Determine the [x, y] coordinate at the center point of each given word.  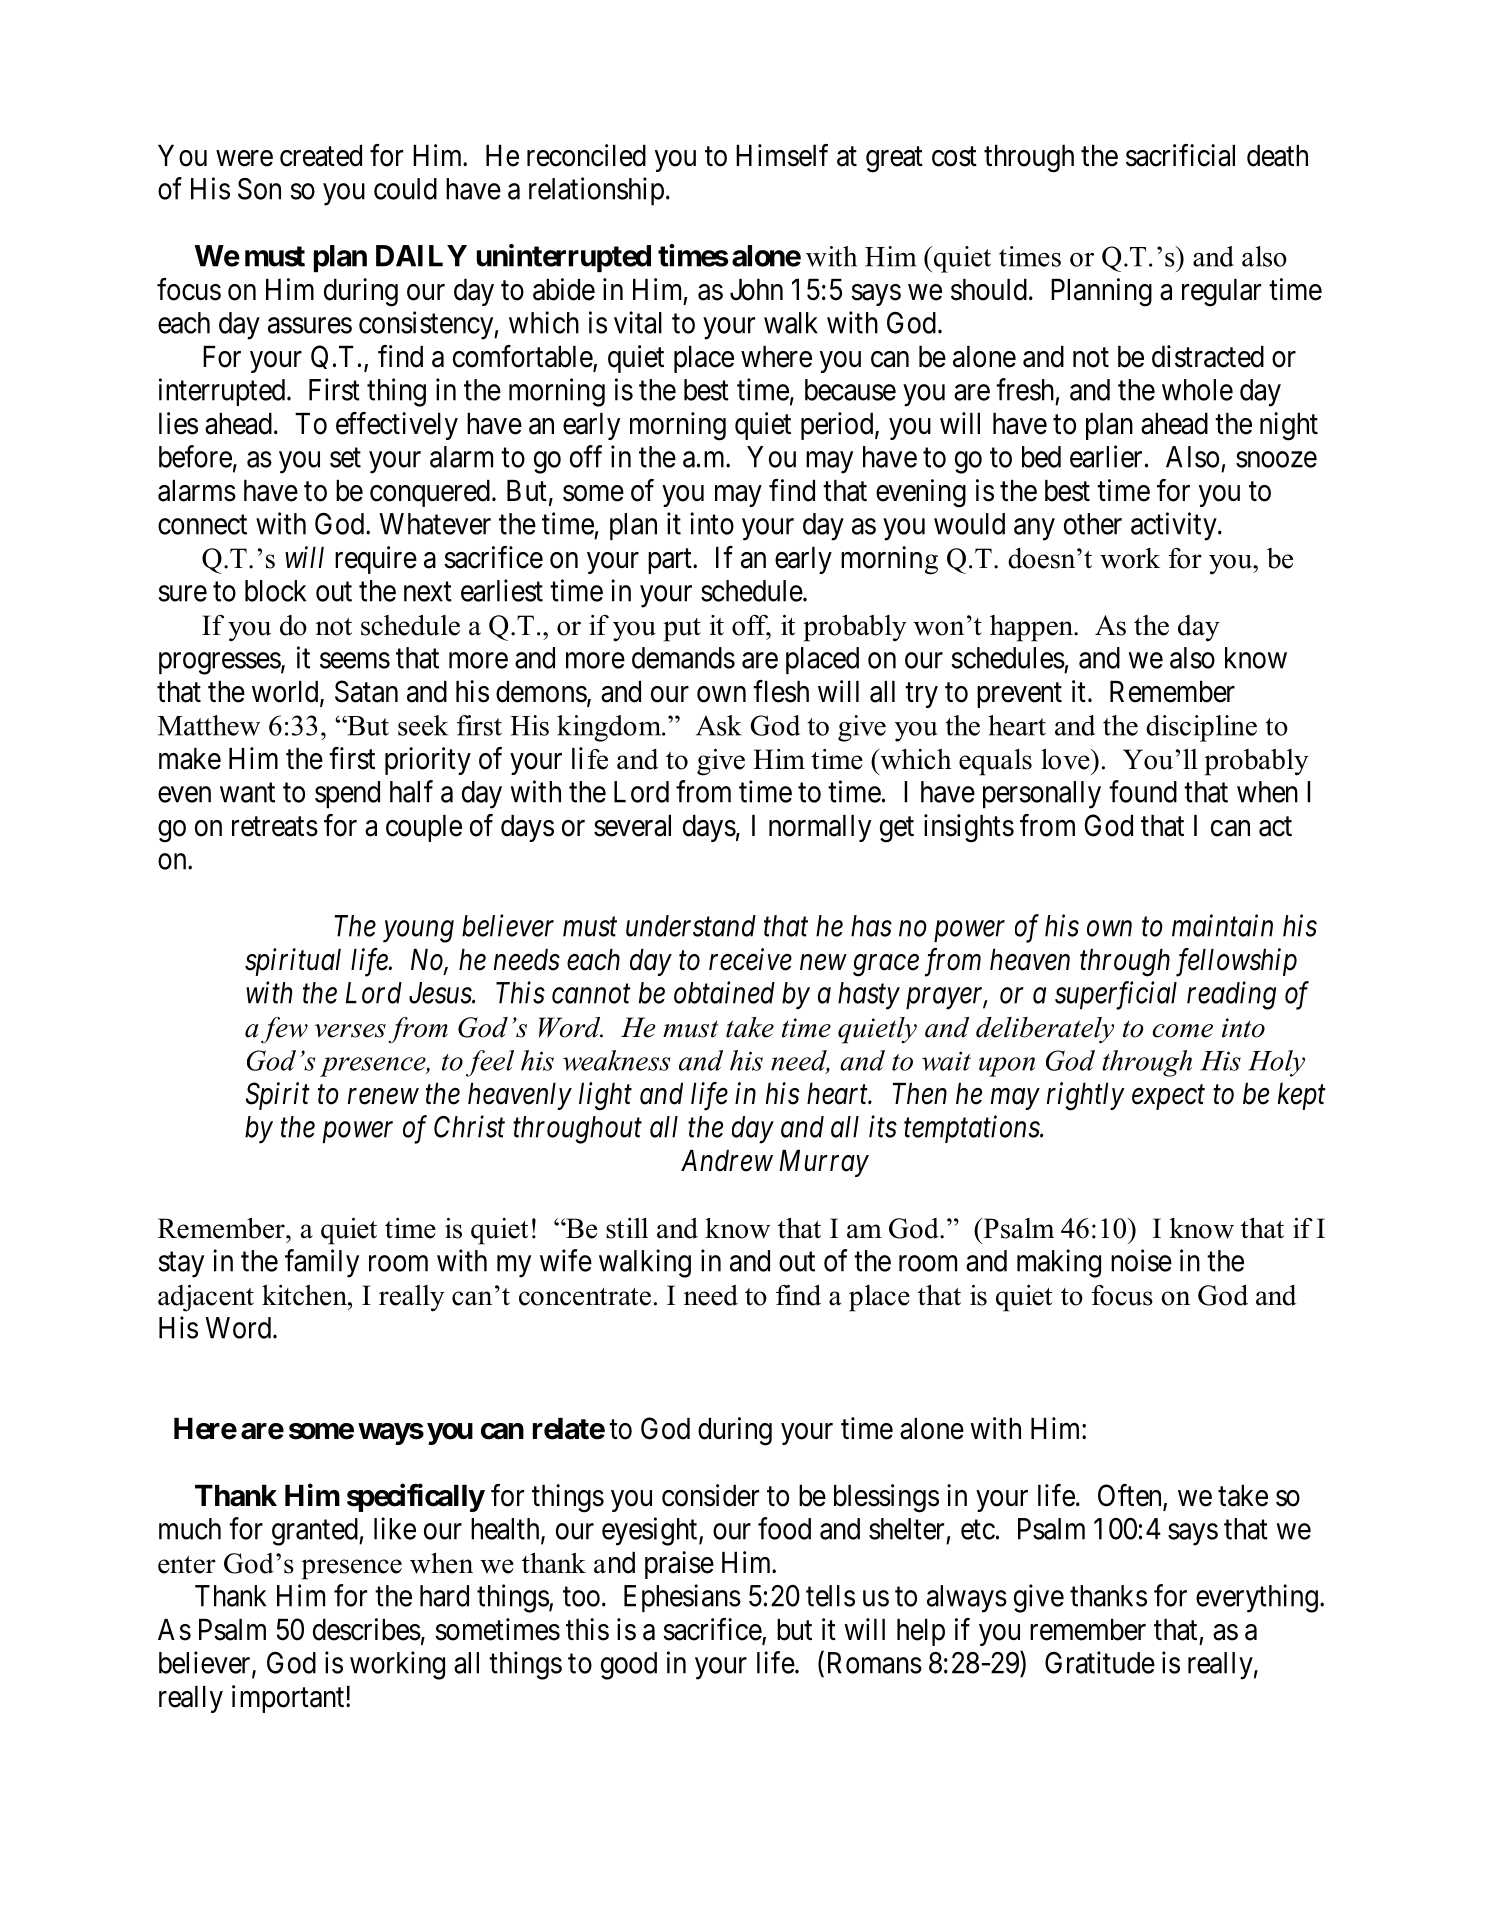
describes [367, 1629]
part [671, 561]
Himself [782, 155]
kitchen [305, 1295]
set [345, 458]
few [284, 1030]
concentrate [585, 1297]
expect [1168, 1098]
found [1143, 791]
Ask [719, 725]
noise [1141, 1260]
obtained [724, 992]
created [321, 156]
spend [347, 794]
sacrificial [1180, 155]
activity [1175, 526]
